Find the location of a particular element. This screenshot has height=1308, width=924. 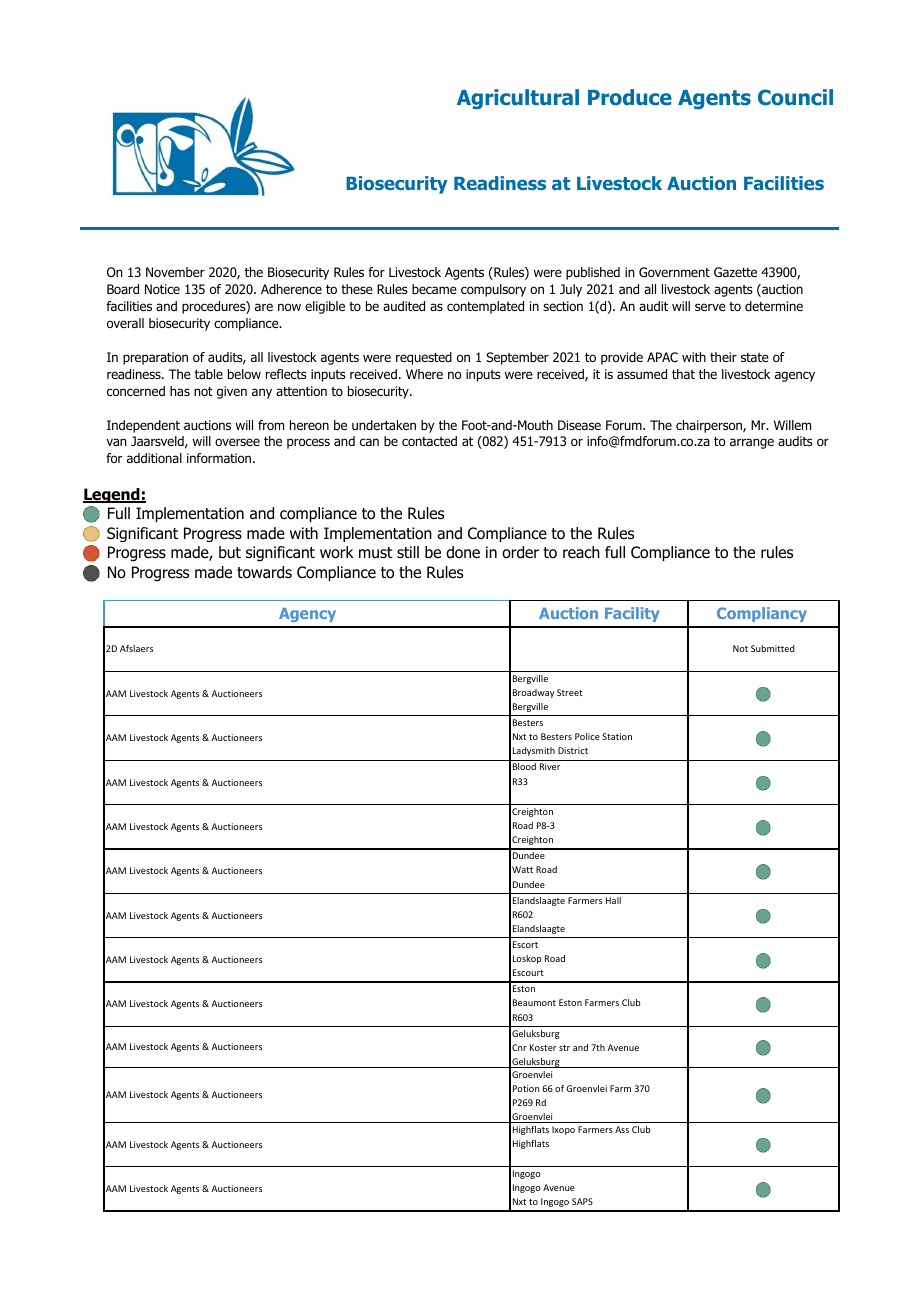

towards is located at coordinates (264, 572).
